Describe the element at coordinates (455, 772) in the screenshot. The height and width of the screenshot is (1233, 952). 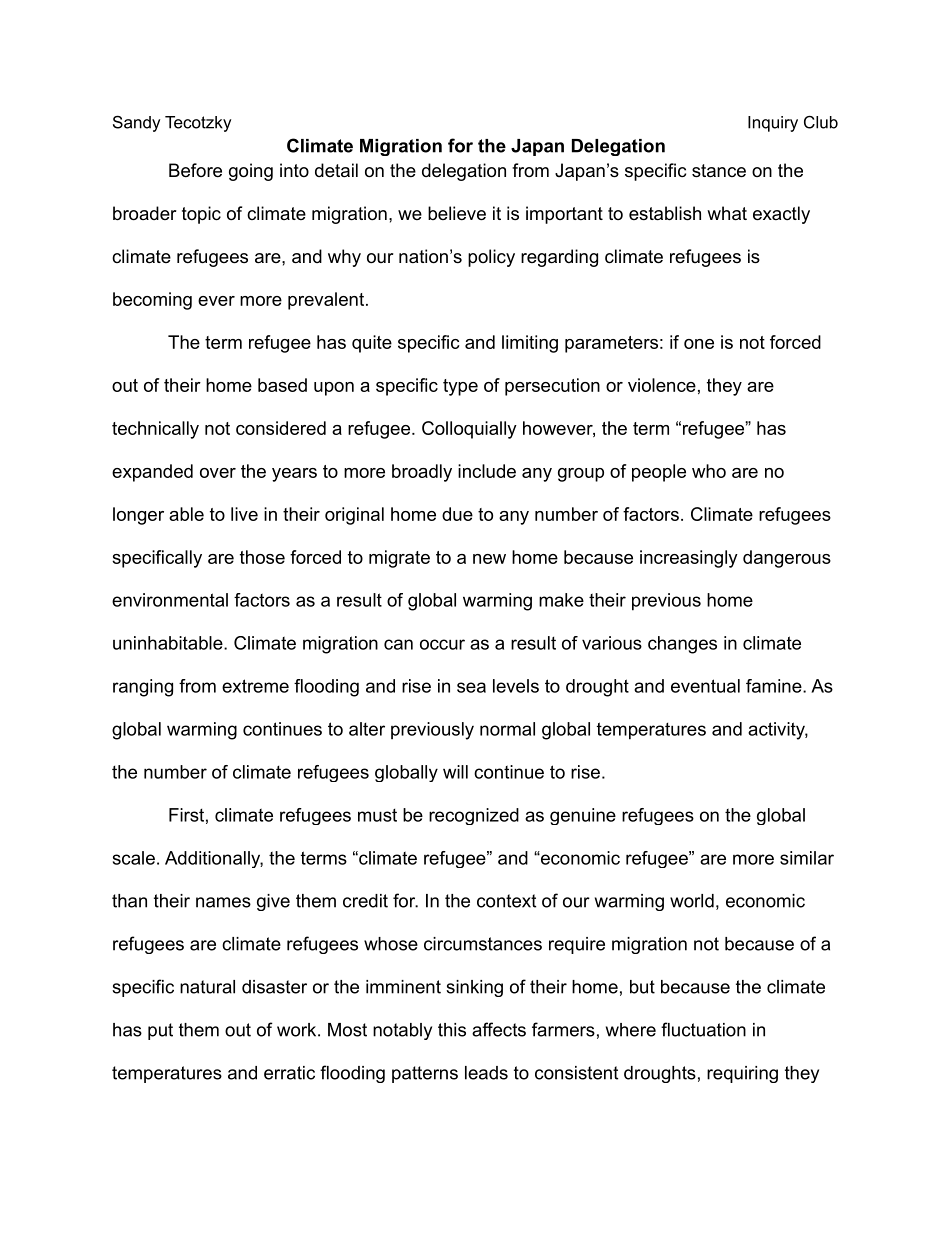
I see `will` at that location.
